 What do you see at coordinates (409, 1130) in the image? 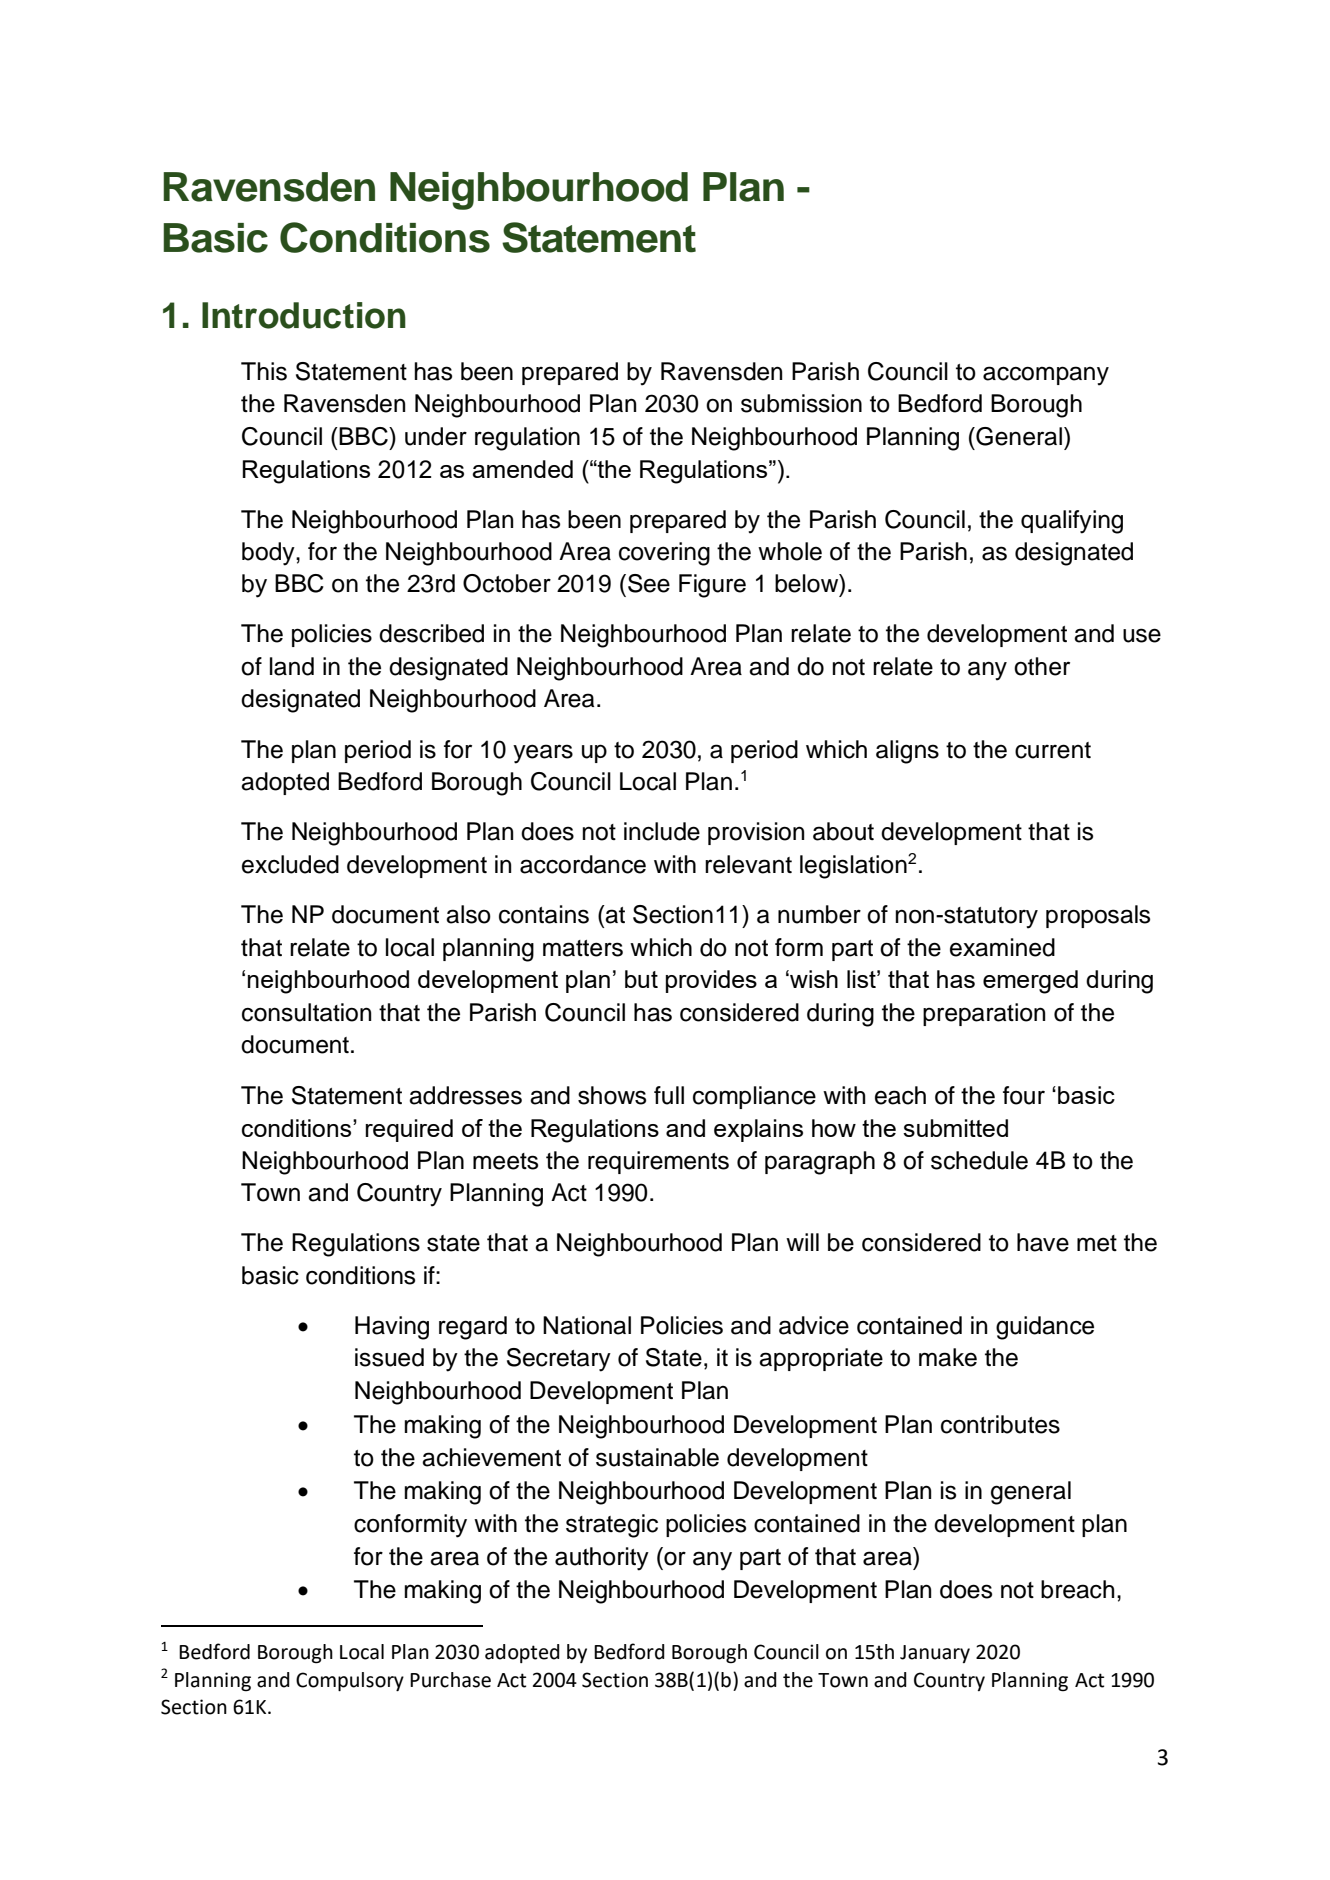
I see `required` at bounding box center [409, 1130].
